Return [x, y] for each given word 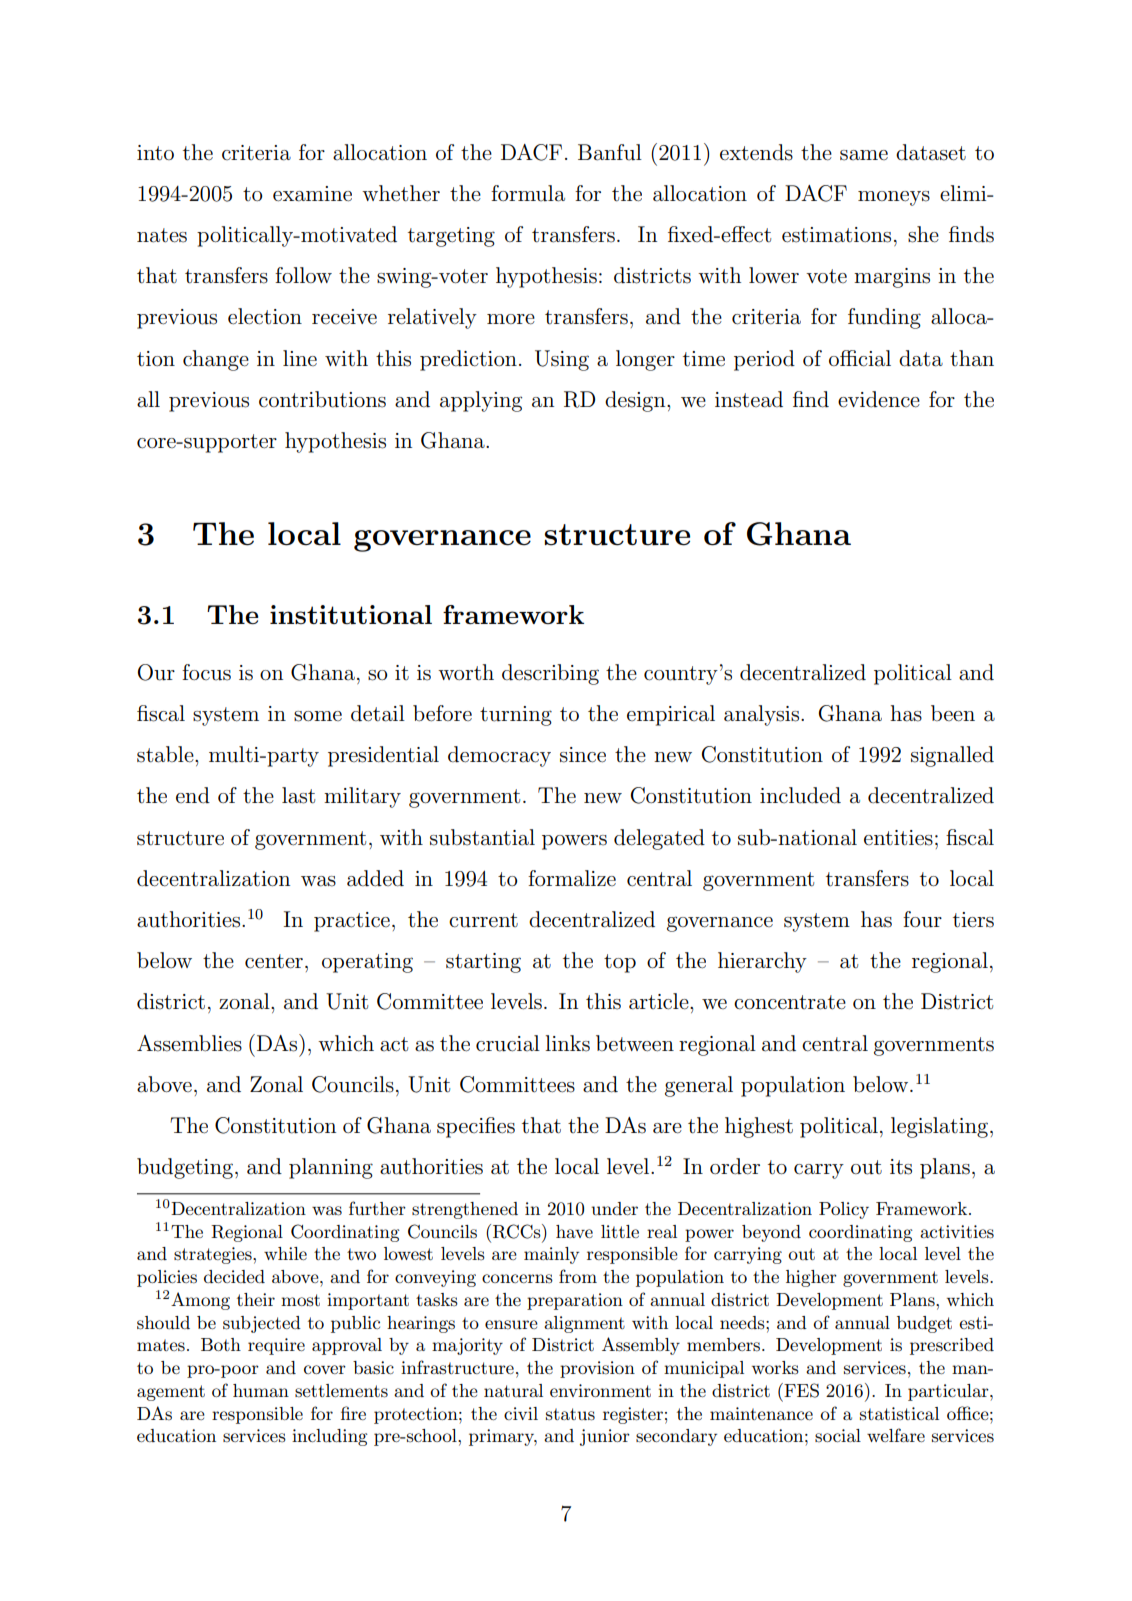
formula [528, 193]
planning [331, 1168]
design [636, 401]
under [614, 1208]
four [922, 919]
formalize [572, 878]
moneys [894, 198]
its [901, 1167]
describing [550, 674]
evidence [879, 399]
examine [312, 194]
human [261, 1391]
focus [206, 672]
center [274, 961]
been [953, 713]
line [300, 358]
